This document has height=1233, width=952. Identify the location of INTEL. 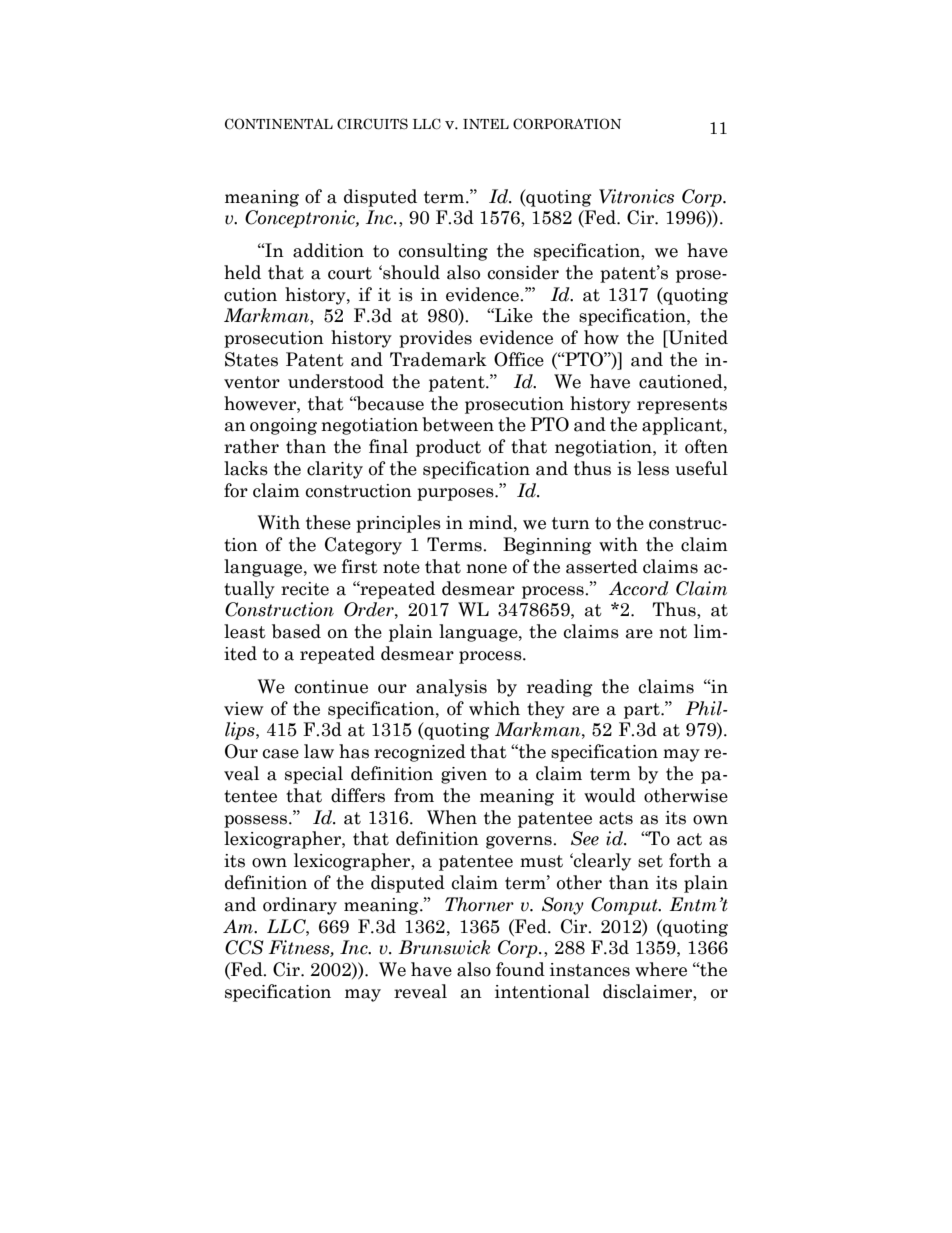
(486, 124).
